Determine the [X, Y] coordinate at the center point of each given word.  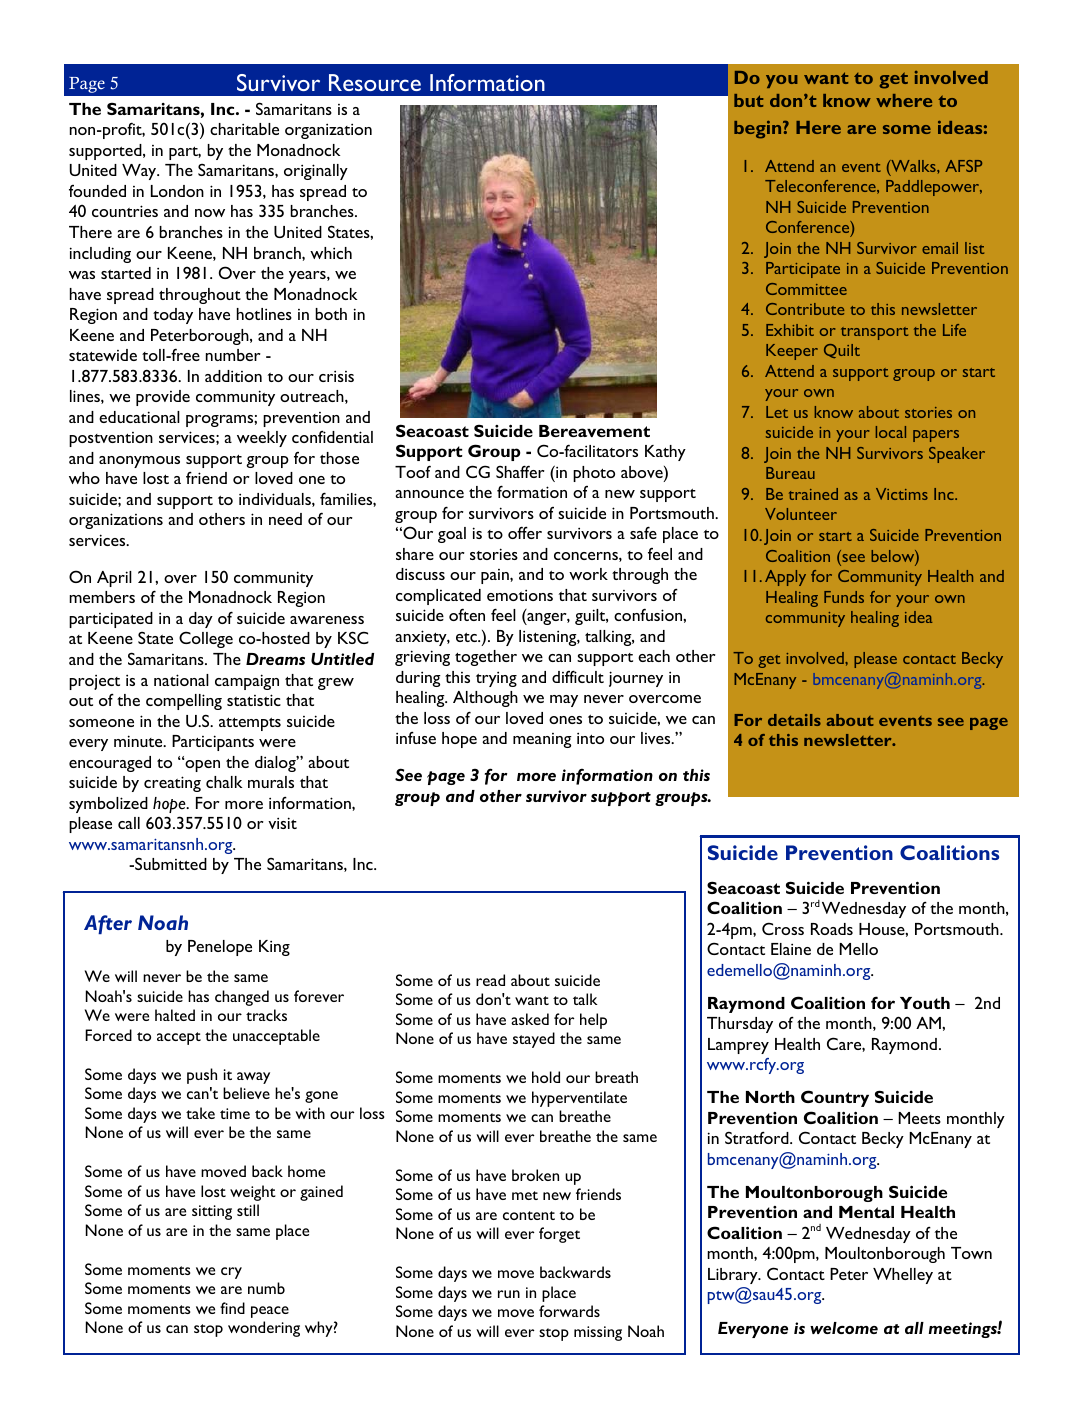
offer [525, 532]
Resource [375, 82]
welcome [844, 1328]
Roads [832, 929]
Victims [902, 494]
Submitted [170, 863]
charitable [244, 129]
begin [759, 130]
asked [530, 1019]
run [509, 1294]
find [232, 1308]
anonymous [139, 462]
